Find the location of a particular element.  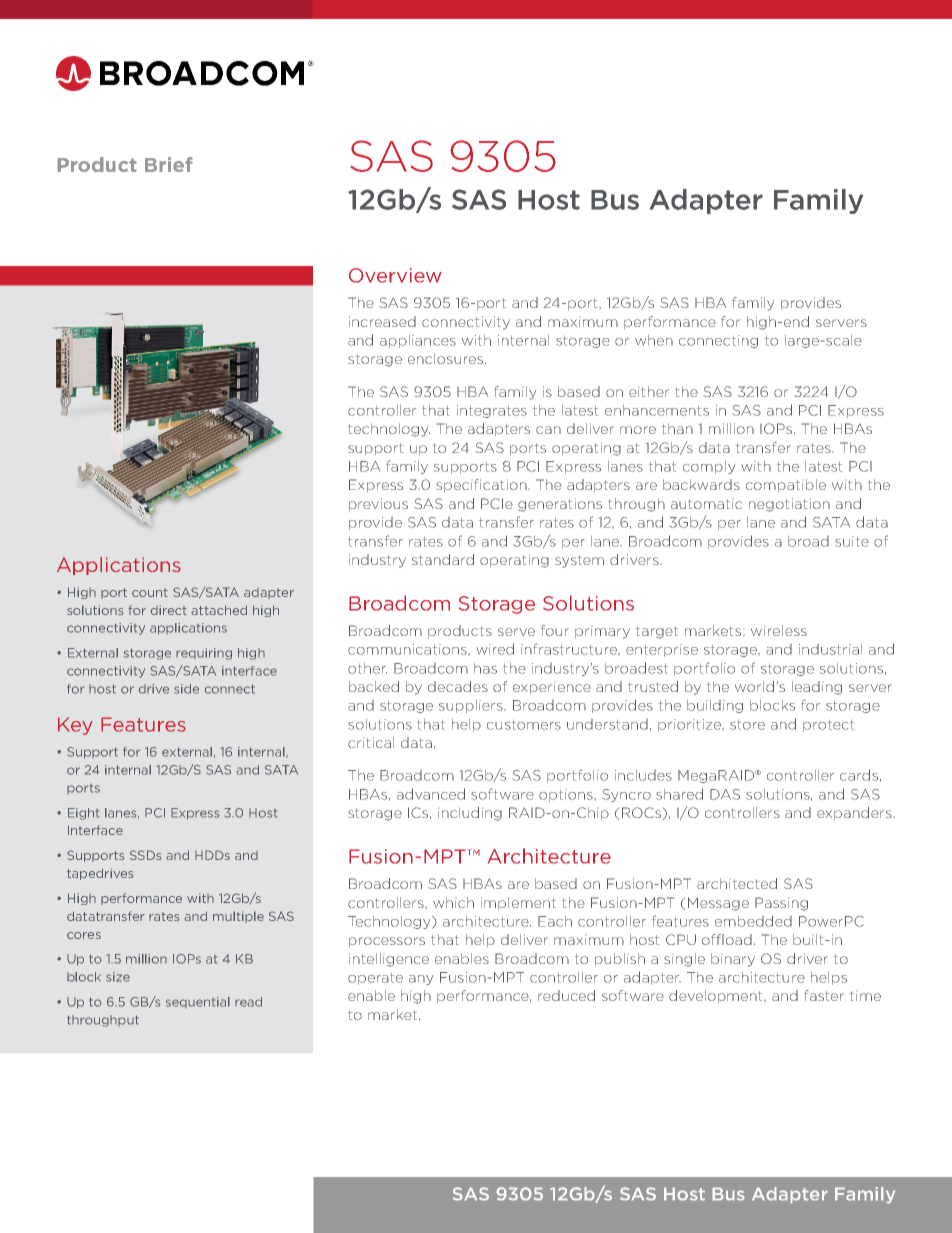

wireless is located at coordinates (779, 630).
